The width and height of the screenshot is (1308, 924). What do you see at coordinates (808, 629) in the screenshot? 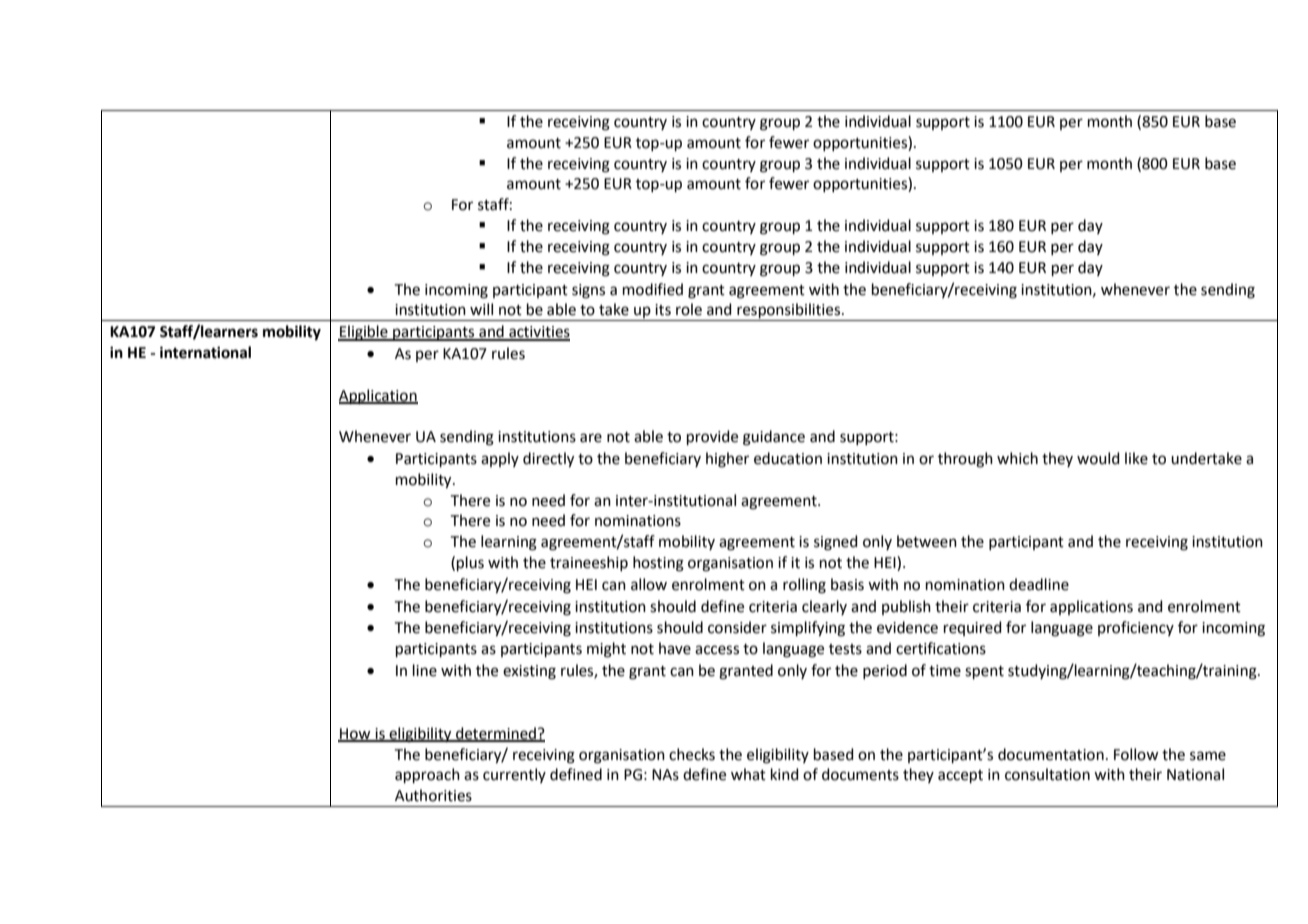
I see `simplifying` at bounding box center [808, 629].
